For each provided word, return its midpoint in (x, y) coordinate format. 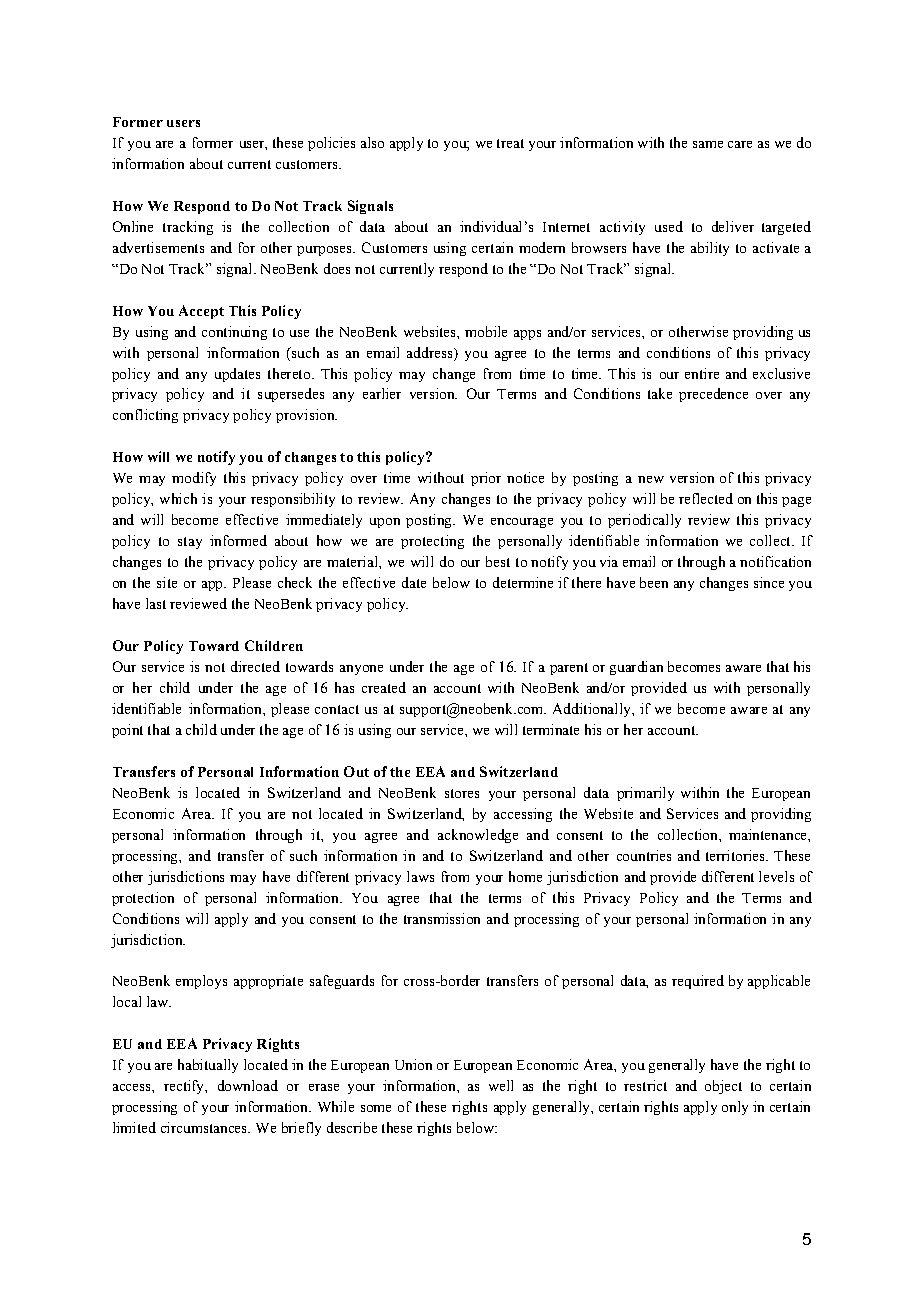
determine (523, 582)
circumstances (205, 1127)
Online (133, 226)
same (708, 144)
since (769, 582)
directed (255, 666)
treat (510, 143)
